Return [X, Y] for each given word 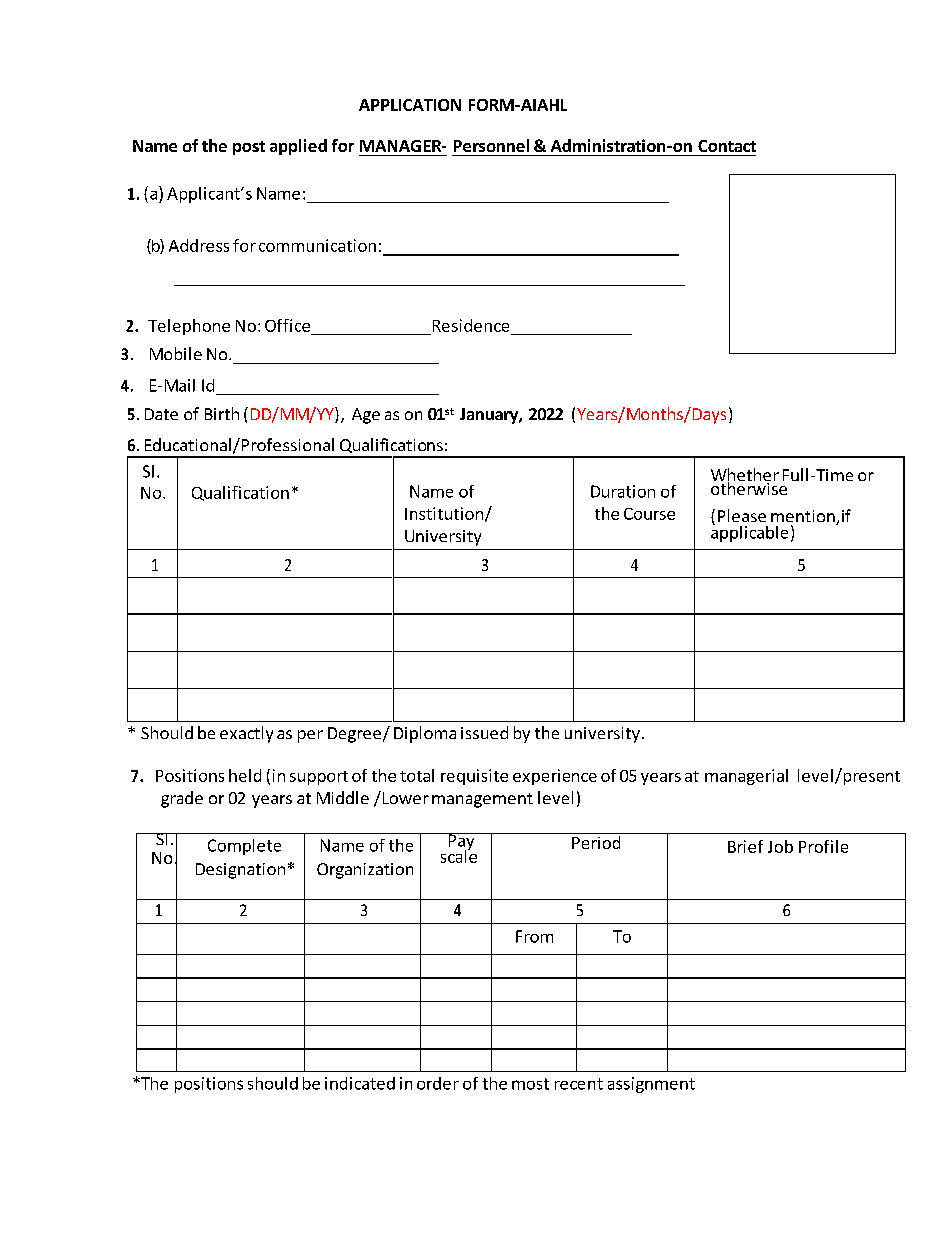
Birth [222, 413]
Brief [745, 846]
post [249, 148]
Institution [444, 513]
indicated [360, 1083]
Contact [727, 146]
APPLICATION [410, 105]
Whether [745, 476]
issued [484, 732]
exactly [246, 734]
